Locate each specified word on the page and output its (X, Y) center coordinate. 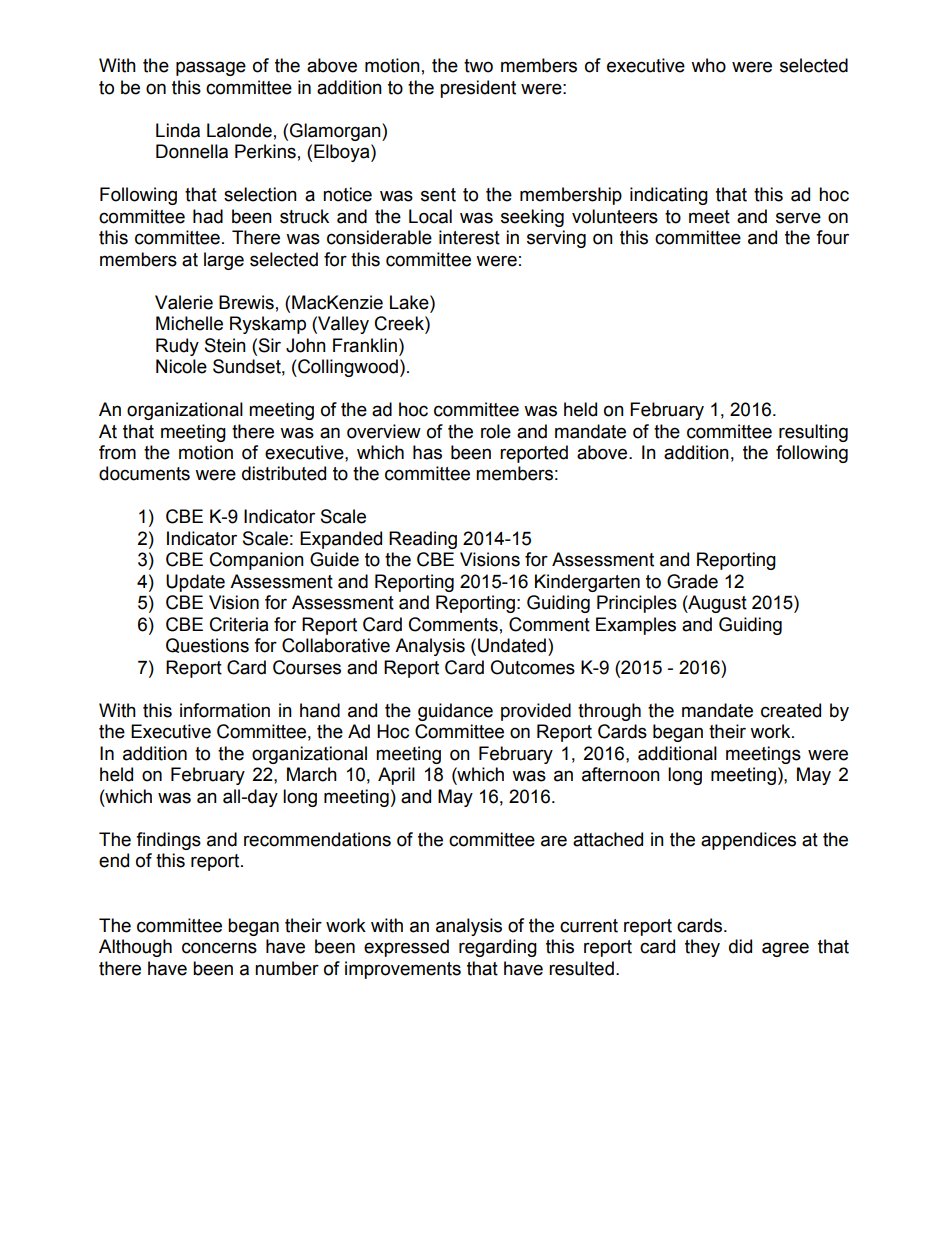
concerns (219, 948)
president (478, 89)
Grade (692, 581)
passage (211, 68)
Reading (423, 540)
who (708, 65)
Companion (257, 561)
